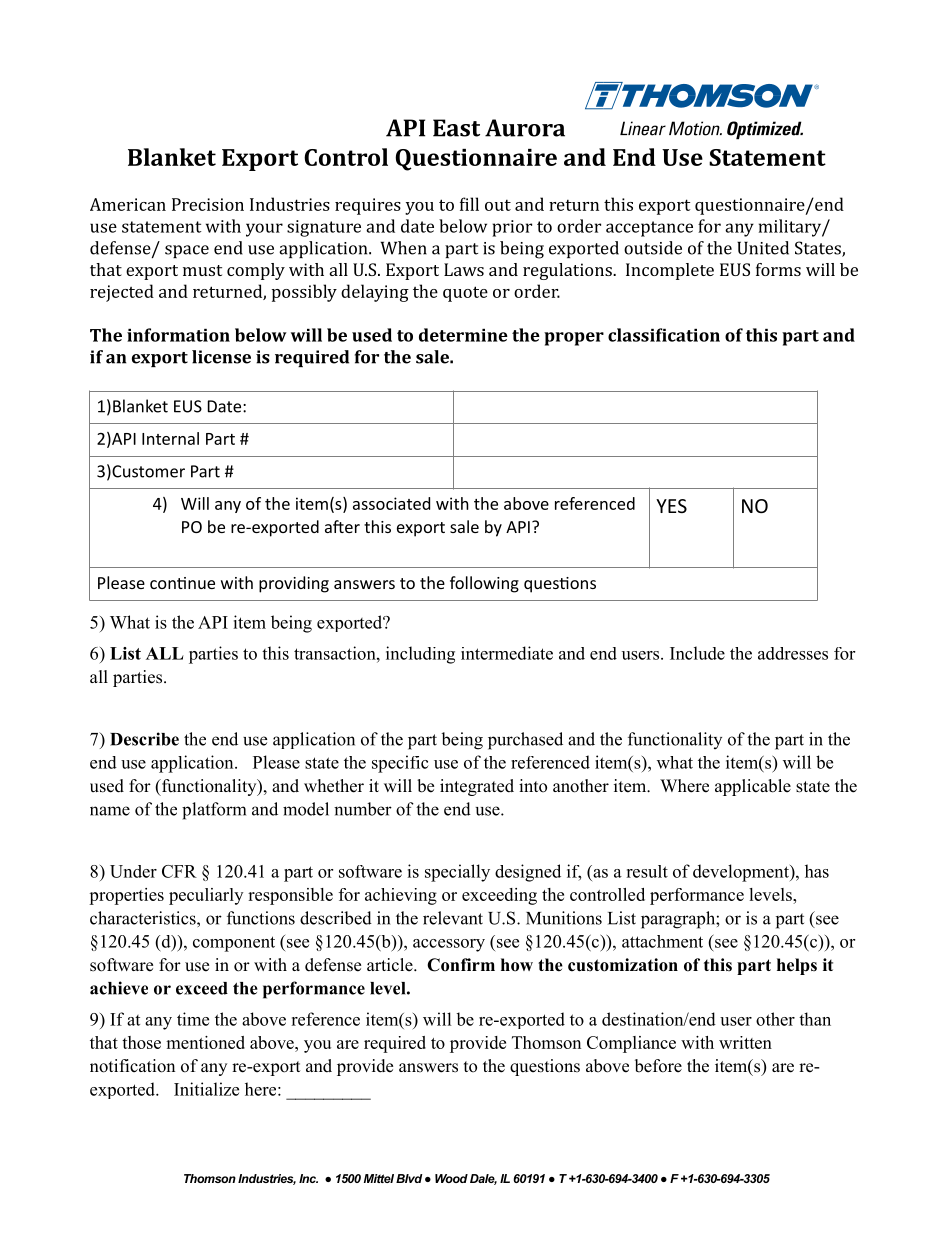  What do you see at coordinates (206, 896) in the document?
I see `peculiarly` at bounding box center [206, 896].
